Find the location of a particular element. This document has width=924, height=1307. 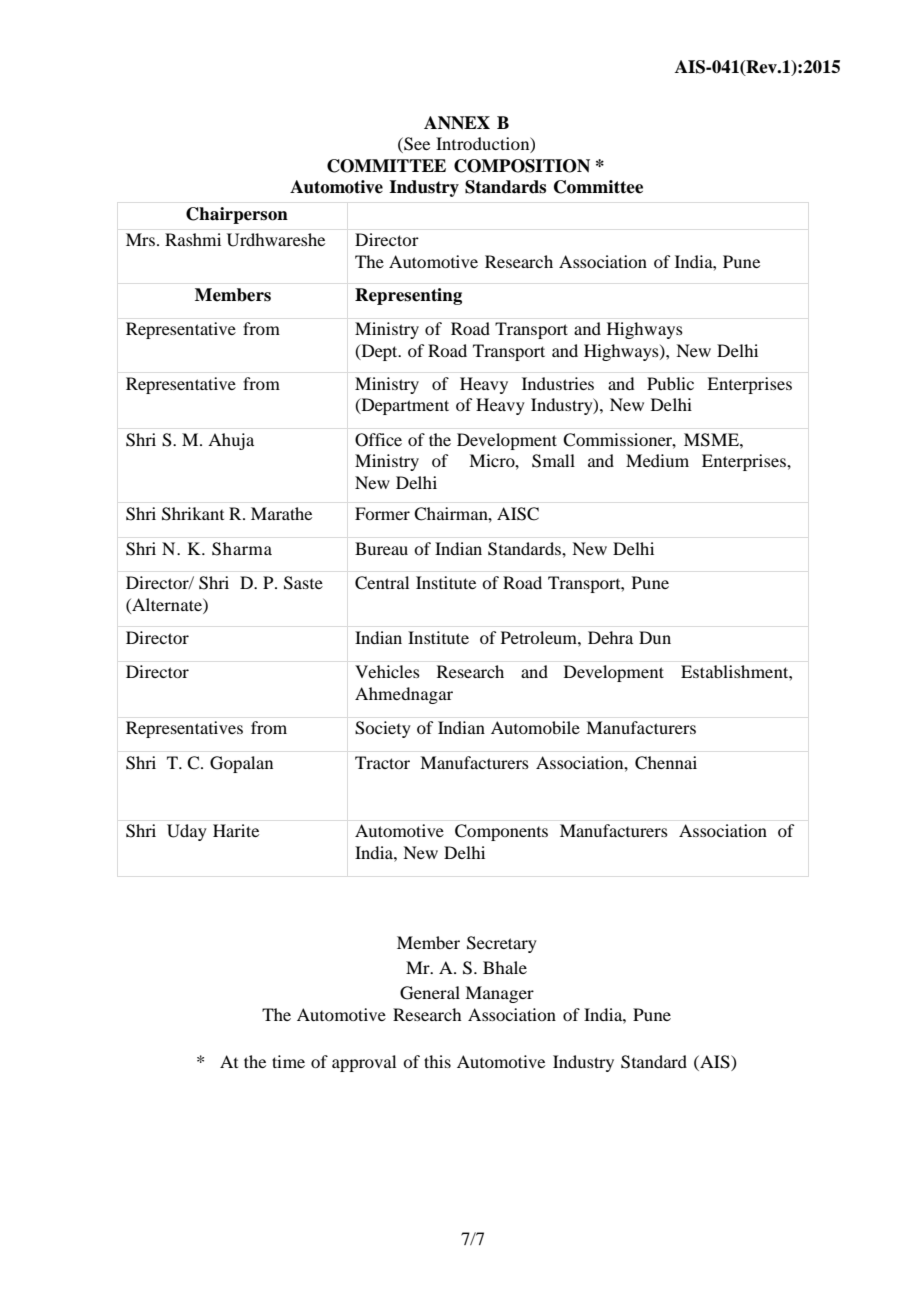

Rashmi is located at coordinates (193, 239).
